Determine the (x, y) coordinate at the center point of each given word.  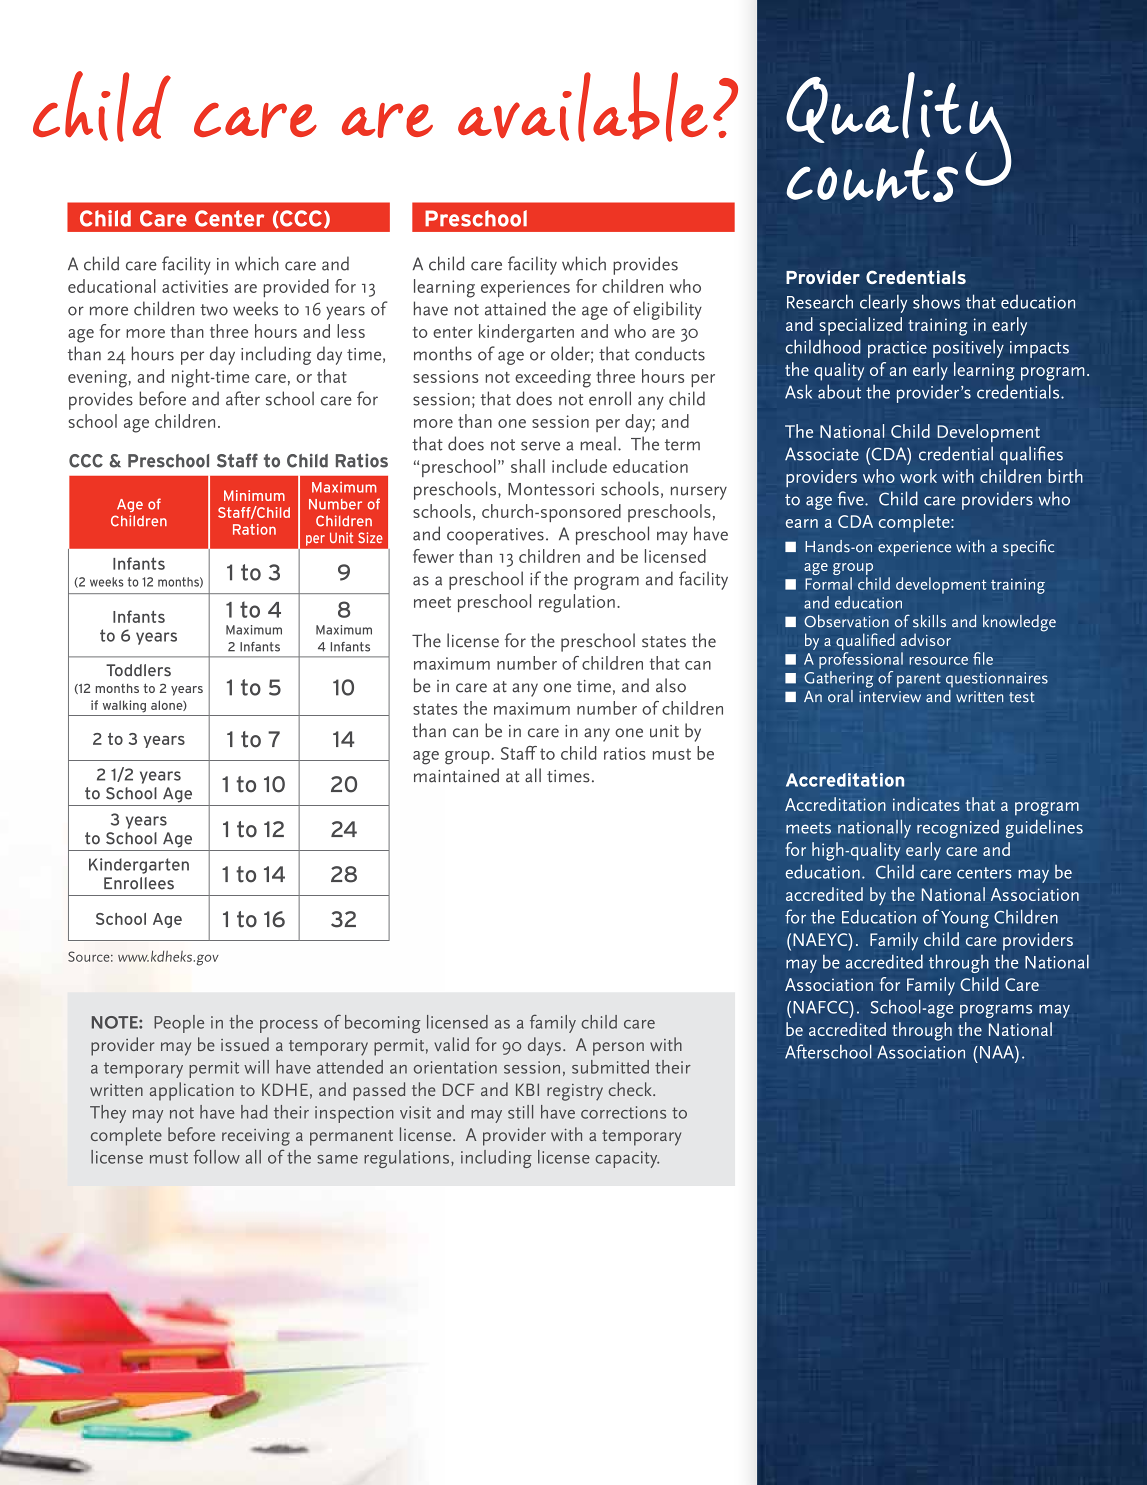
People (179, 1024)
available (583, 107)
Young (965, 919)
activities (195, 286)
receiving (256, 1137)
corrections (623, 1112)
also (671, 685)
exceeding (553, 378)
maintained (456, 775)
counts (872, 175)
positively (968, 349)
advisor (926, 639)
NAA (998, 1052)
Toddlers (138, 670)
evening (98, 379)
